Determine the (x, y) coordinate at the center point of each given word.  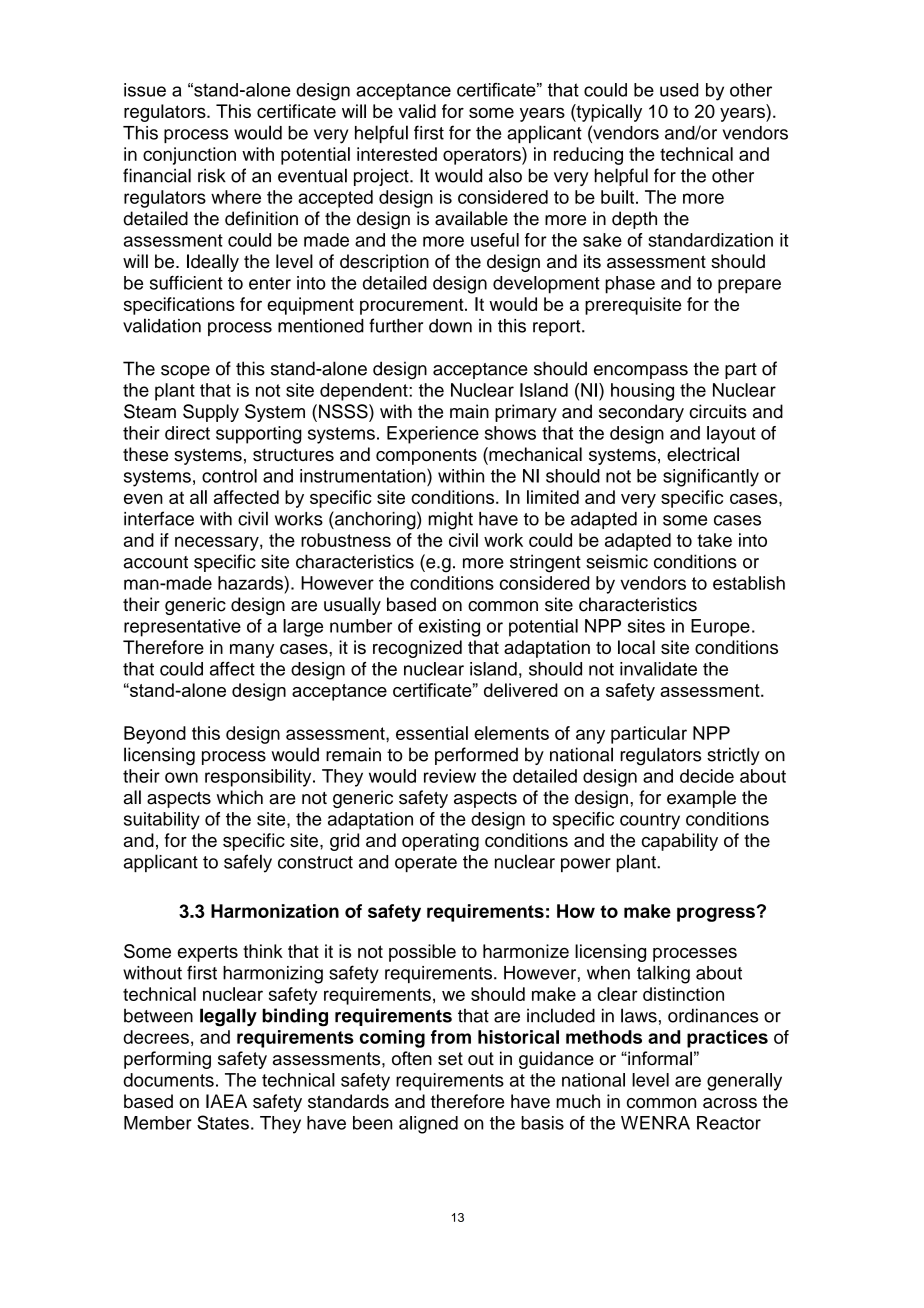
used (679, 90)
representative (182, 628)
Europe (720, 628)
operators (483, 156)
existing (449, 628)
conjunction (189, 156)
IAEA (226, 1101)
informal (659, 1058)
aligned (428, 1125)
